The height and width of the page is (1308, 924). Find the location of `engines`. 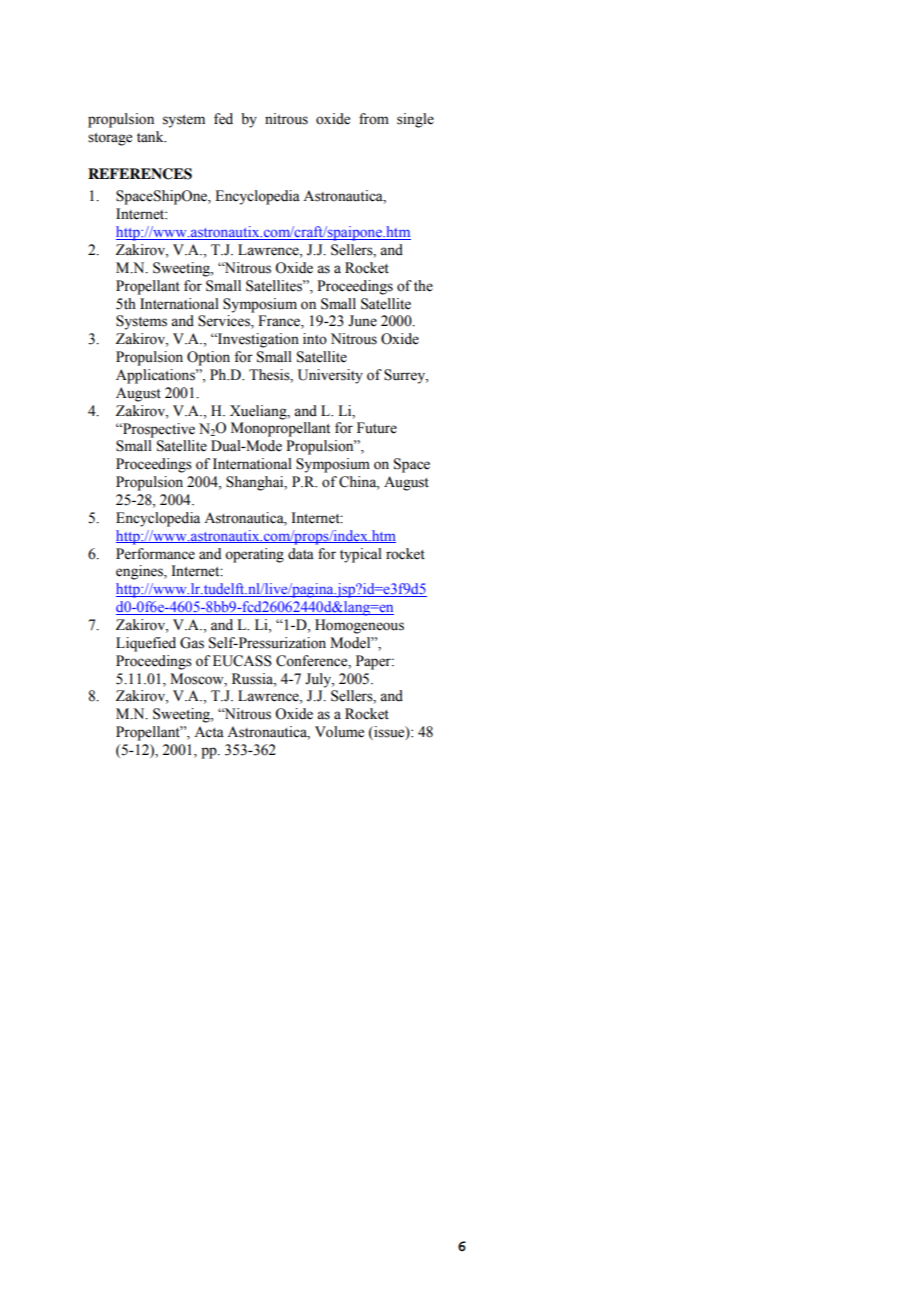

engines is located at coordinates (140, 572).
